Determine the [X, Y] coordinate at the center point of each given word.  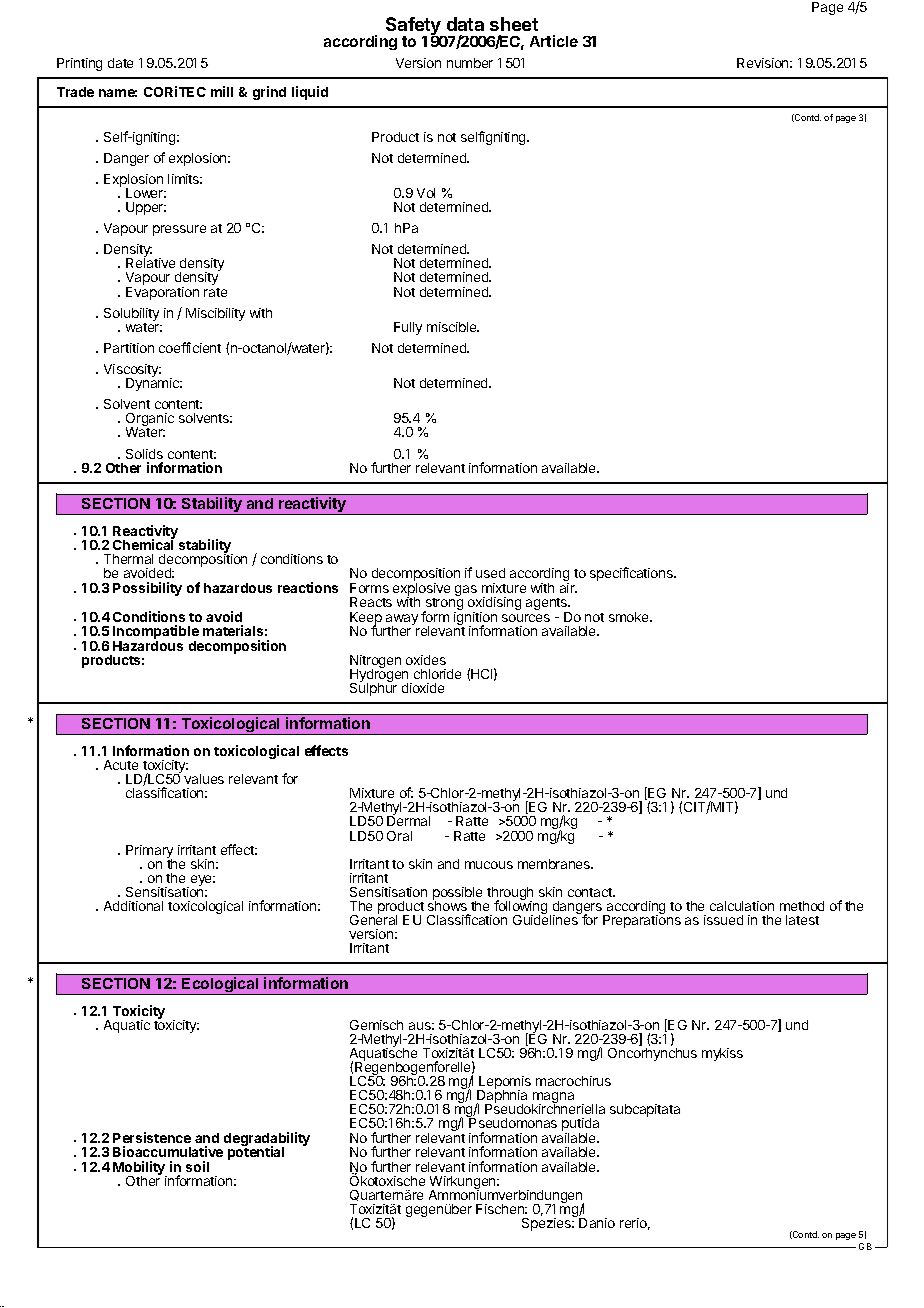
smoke [630, 617]
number [470, 63]
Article [554, 41]
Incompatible [156, 633]
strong [443, 605]
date [120, 63]
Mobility [140, 1169]
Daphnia [501, 1097]
